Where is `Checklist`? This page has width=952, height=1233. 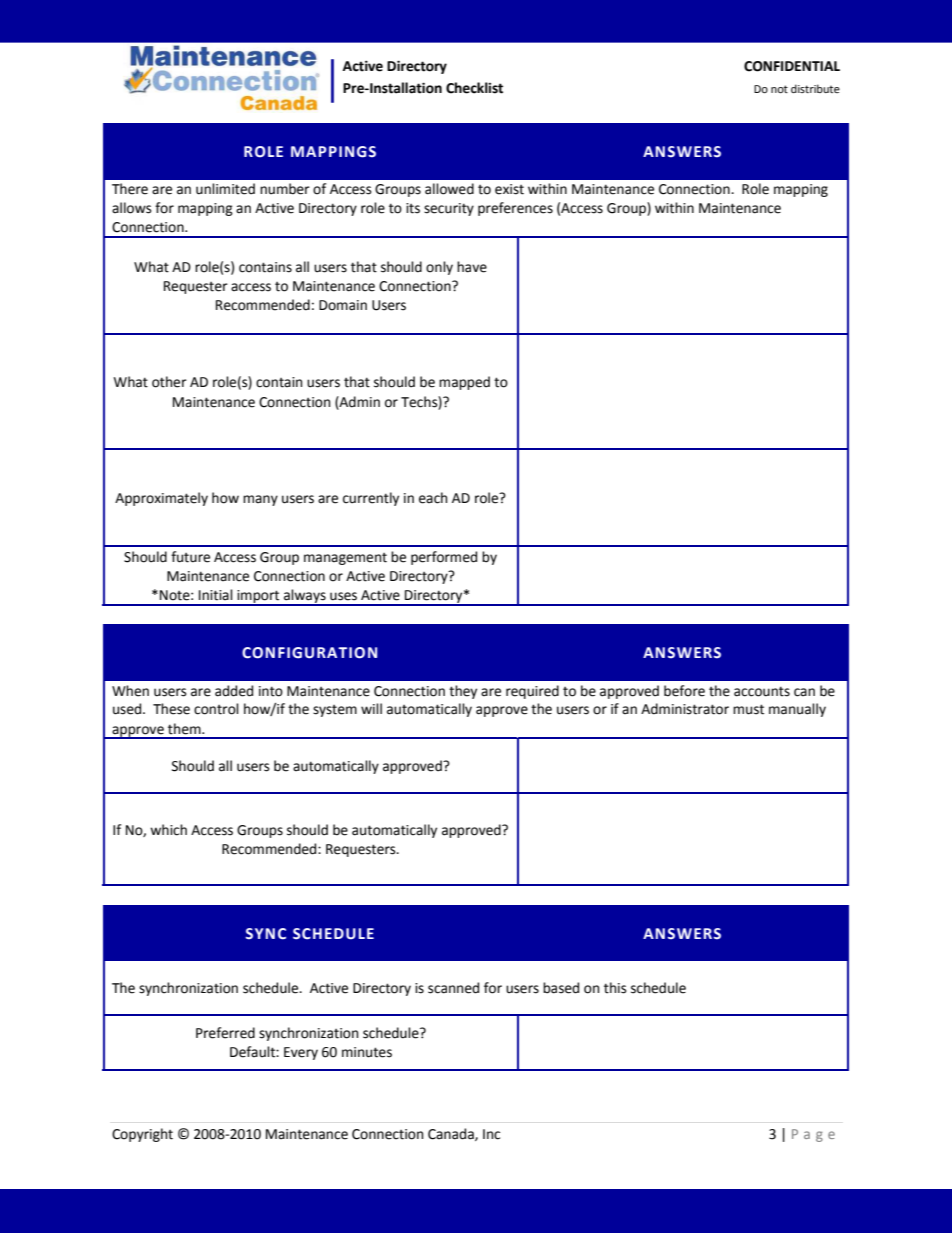
Checklist is located at coordinates (474, 88).
